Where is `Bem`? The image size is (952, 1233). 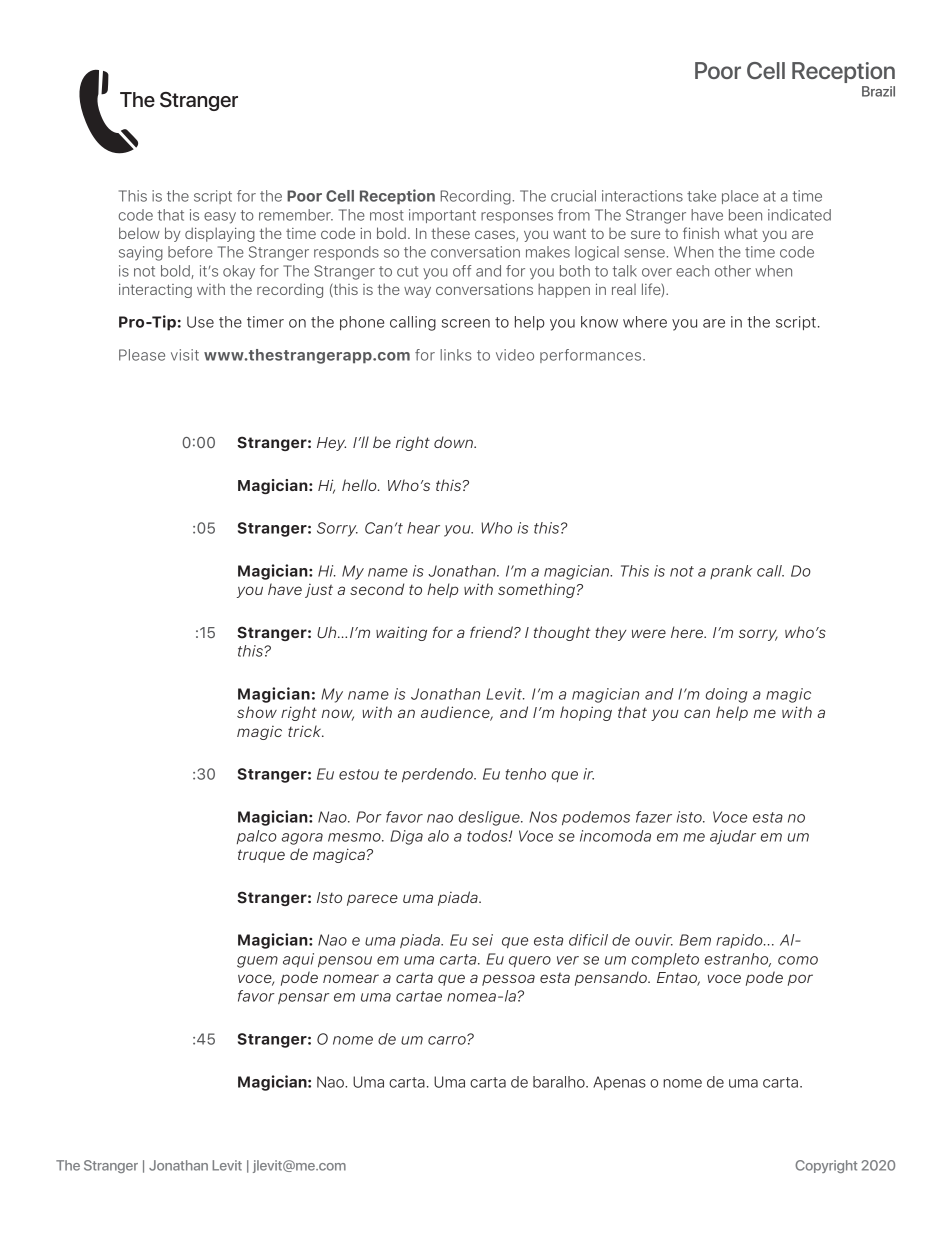
Bem is located at coordinates (695, 940).
